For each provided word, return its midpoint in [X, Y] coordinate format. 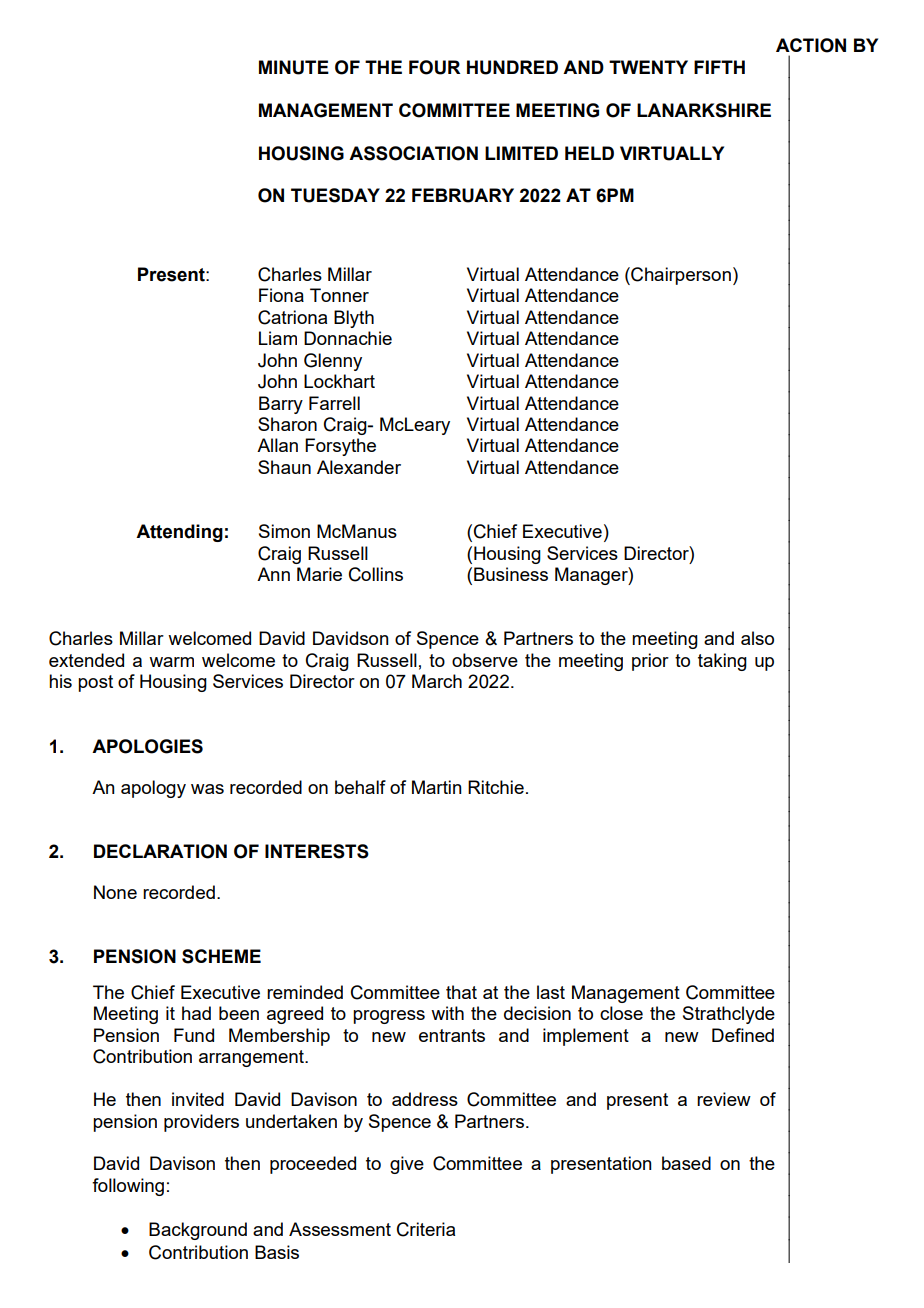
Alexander [359, 467]
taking [722, 662]
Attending [179, 533]
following [128, 1187]
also [757, 638]
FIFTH [719, 67]
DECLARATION [160, 851]
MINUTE [294, 67]
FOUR [434, 67]
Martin [437, 787]
